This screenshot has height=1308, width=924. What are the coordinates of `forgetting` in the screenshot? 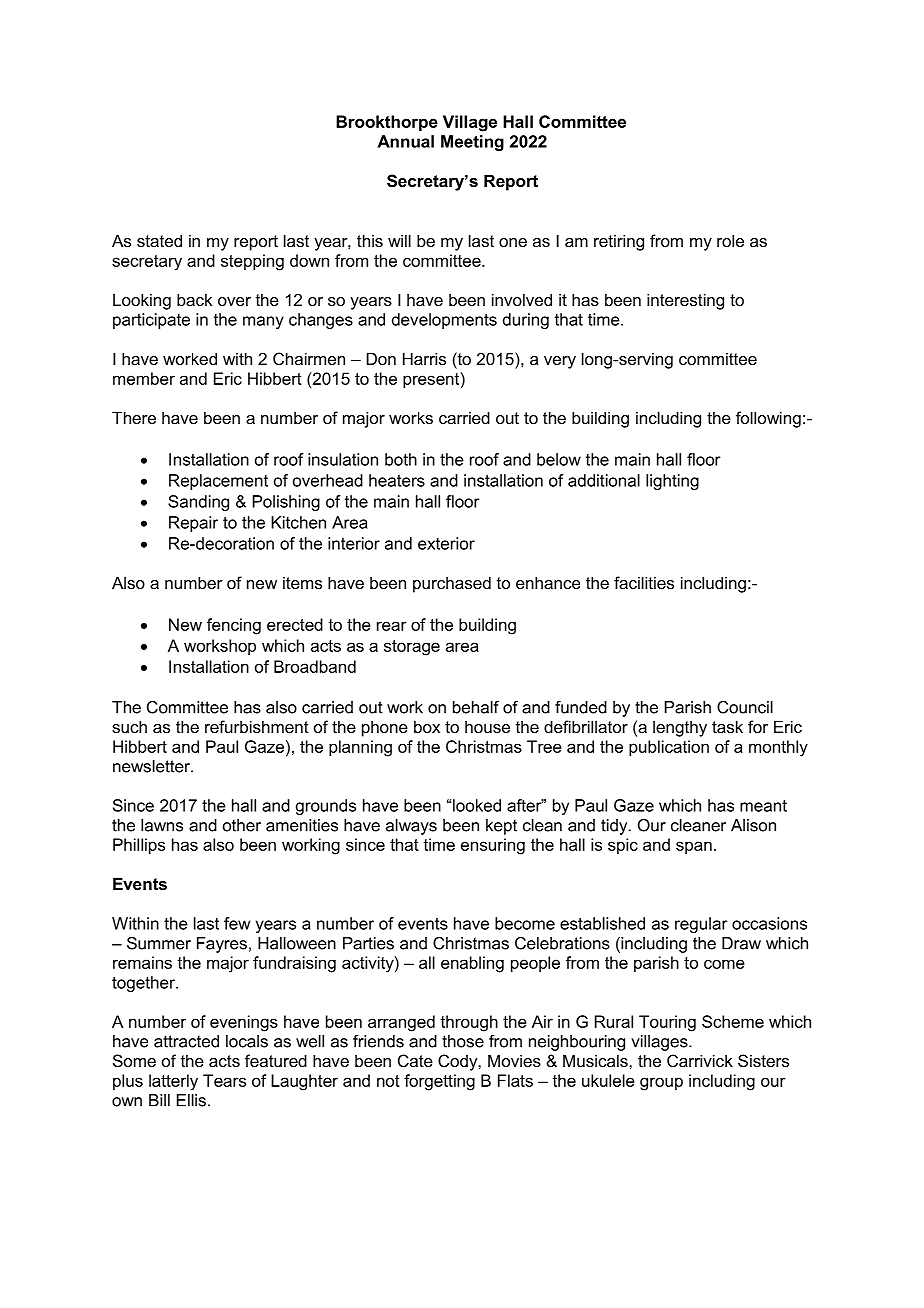 It's located at (439, 1082).
